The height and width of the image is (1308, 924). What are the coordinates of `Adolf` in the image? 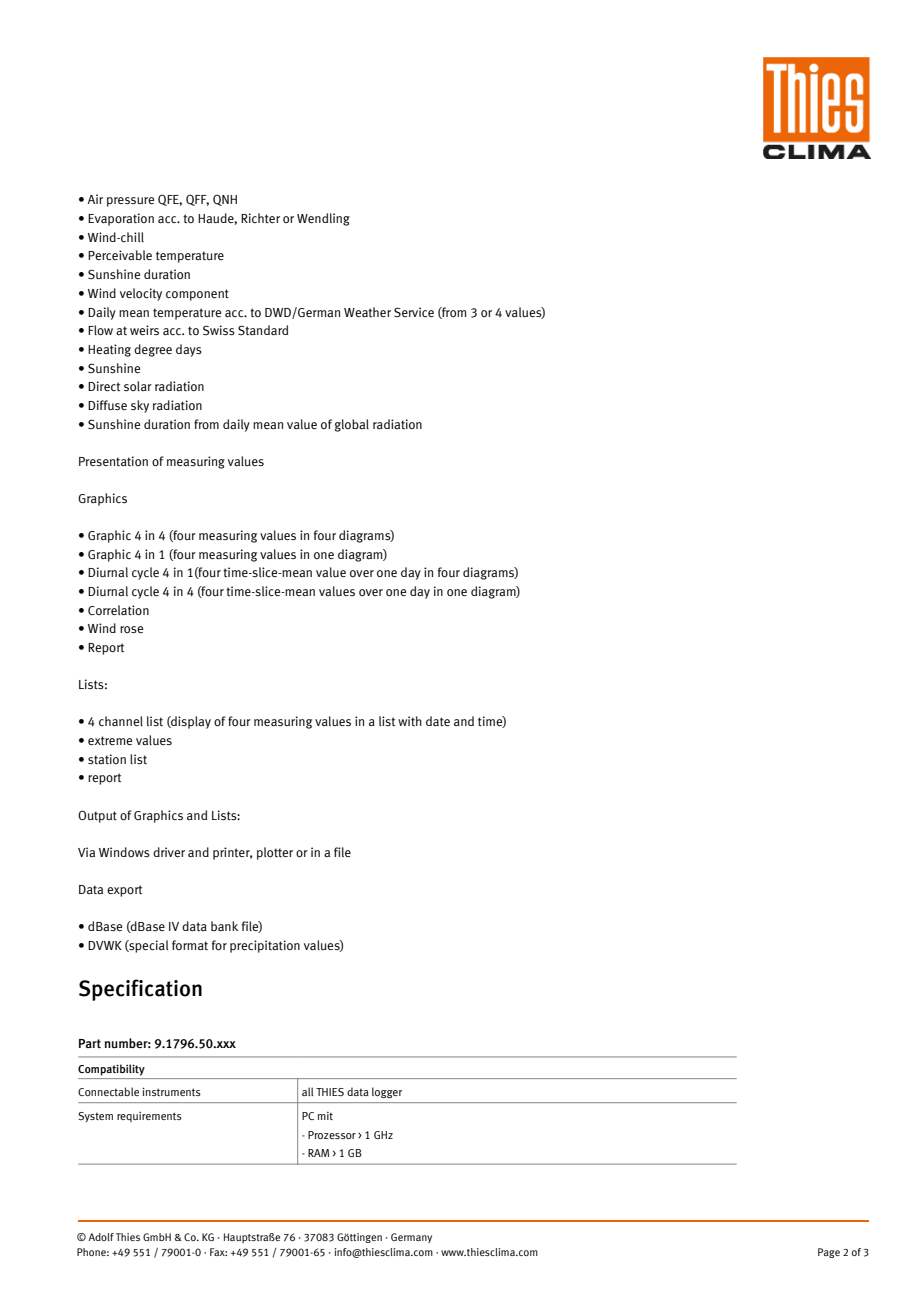 It's located at (101, 1237).
